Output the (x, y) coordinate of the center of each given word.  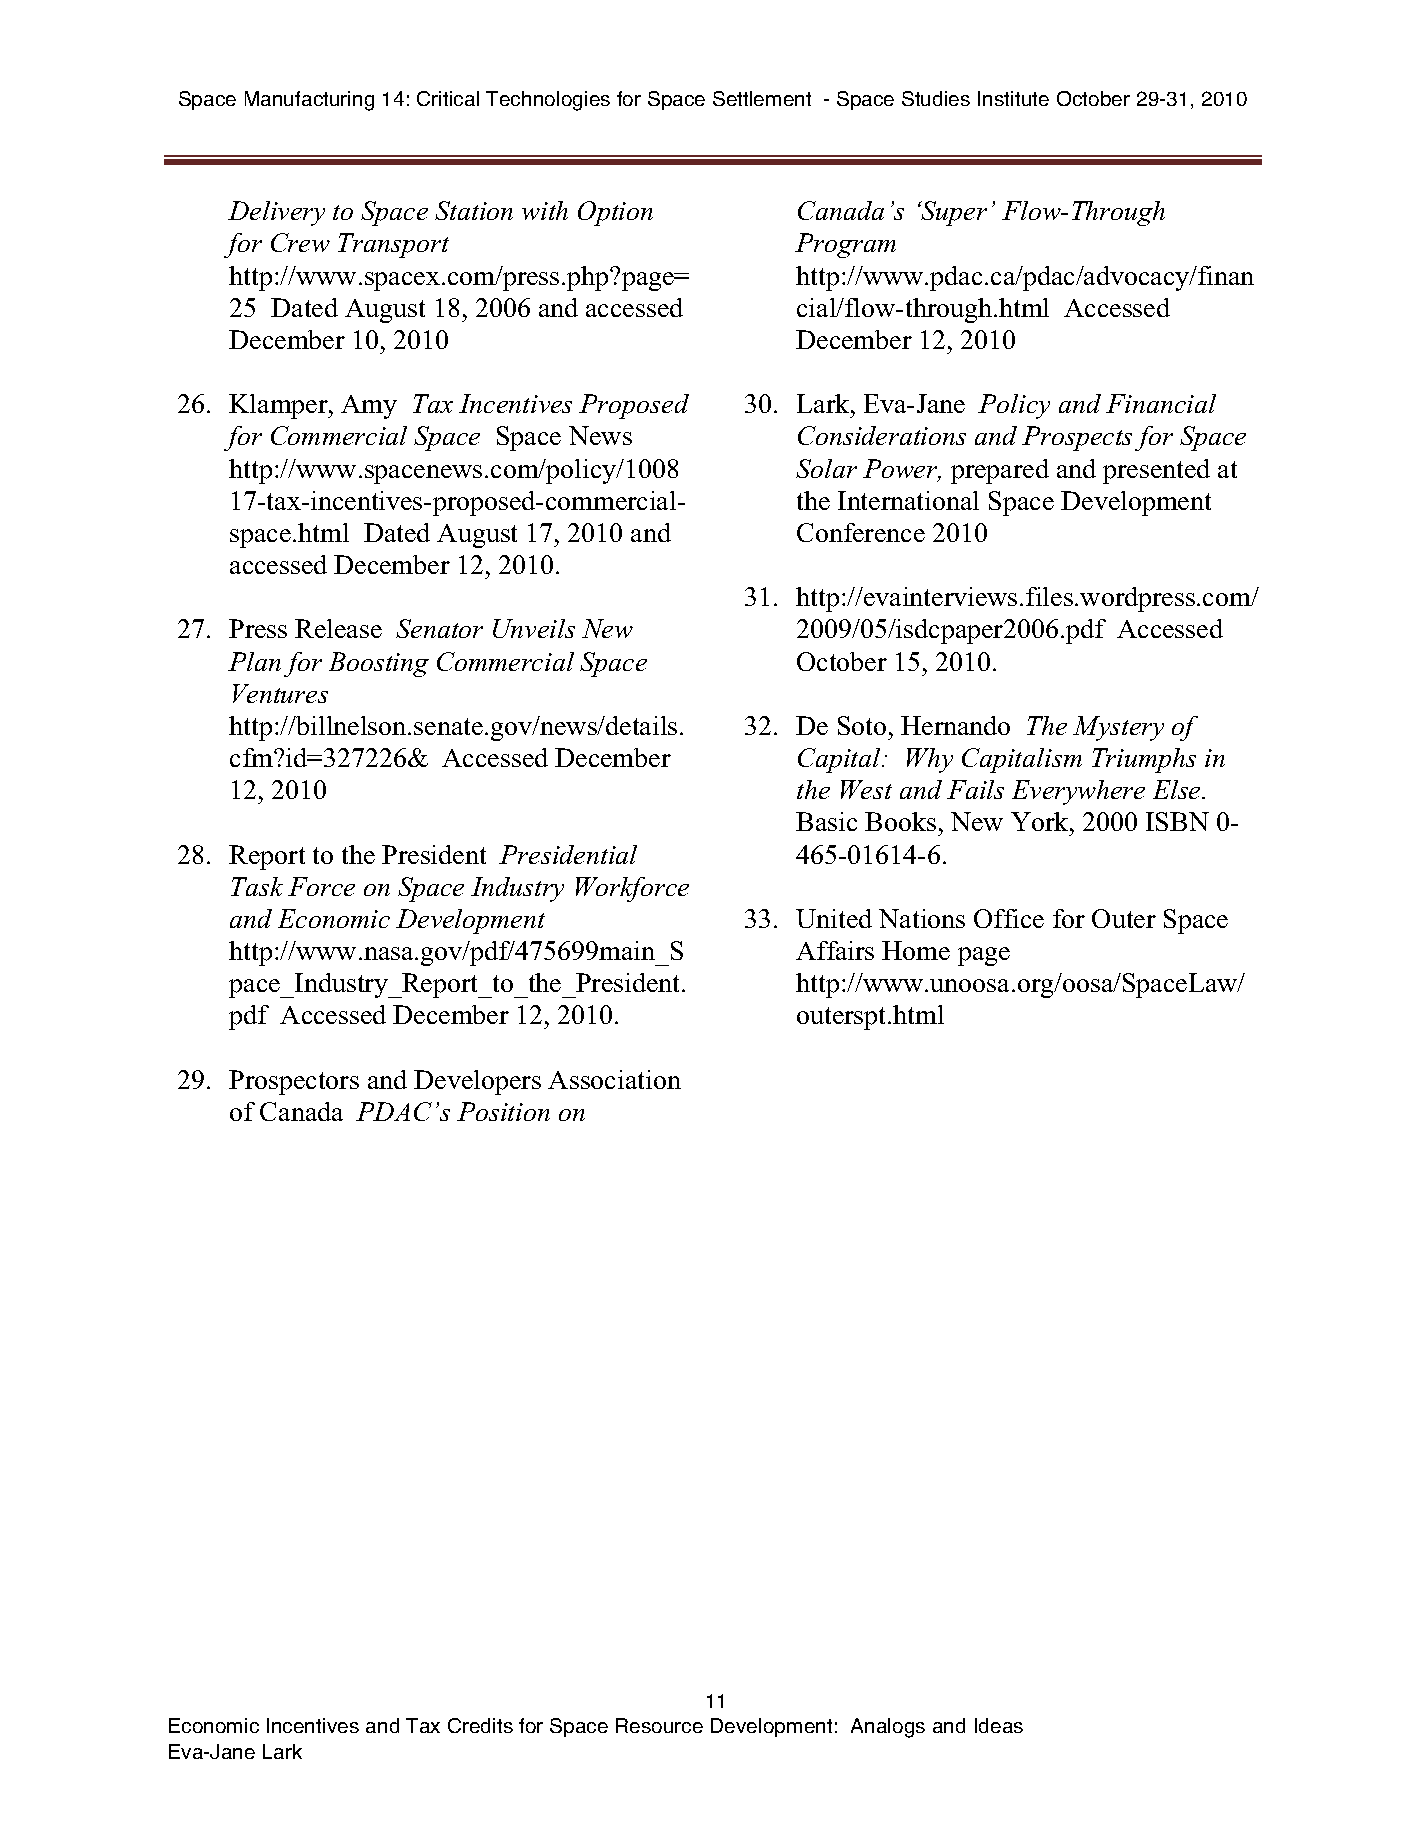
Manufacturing (309, 101)
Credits (480, 1725)
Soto (862, 725)
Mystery (1118, 728)
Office (1009, 918)
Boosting (379, 664)
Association (614, 1079)
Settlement (762, 98)
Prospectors (294, 1082)
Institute (1013, 98)
